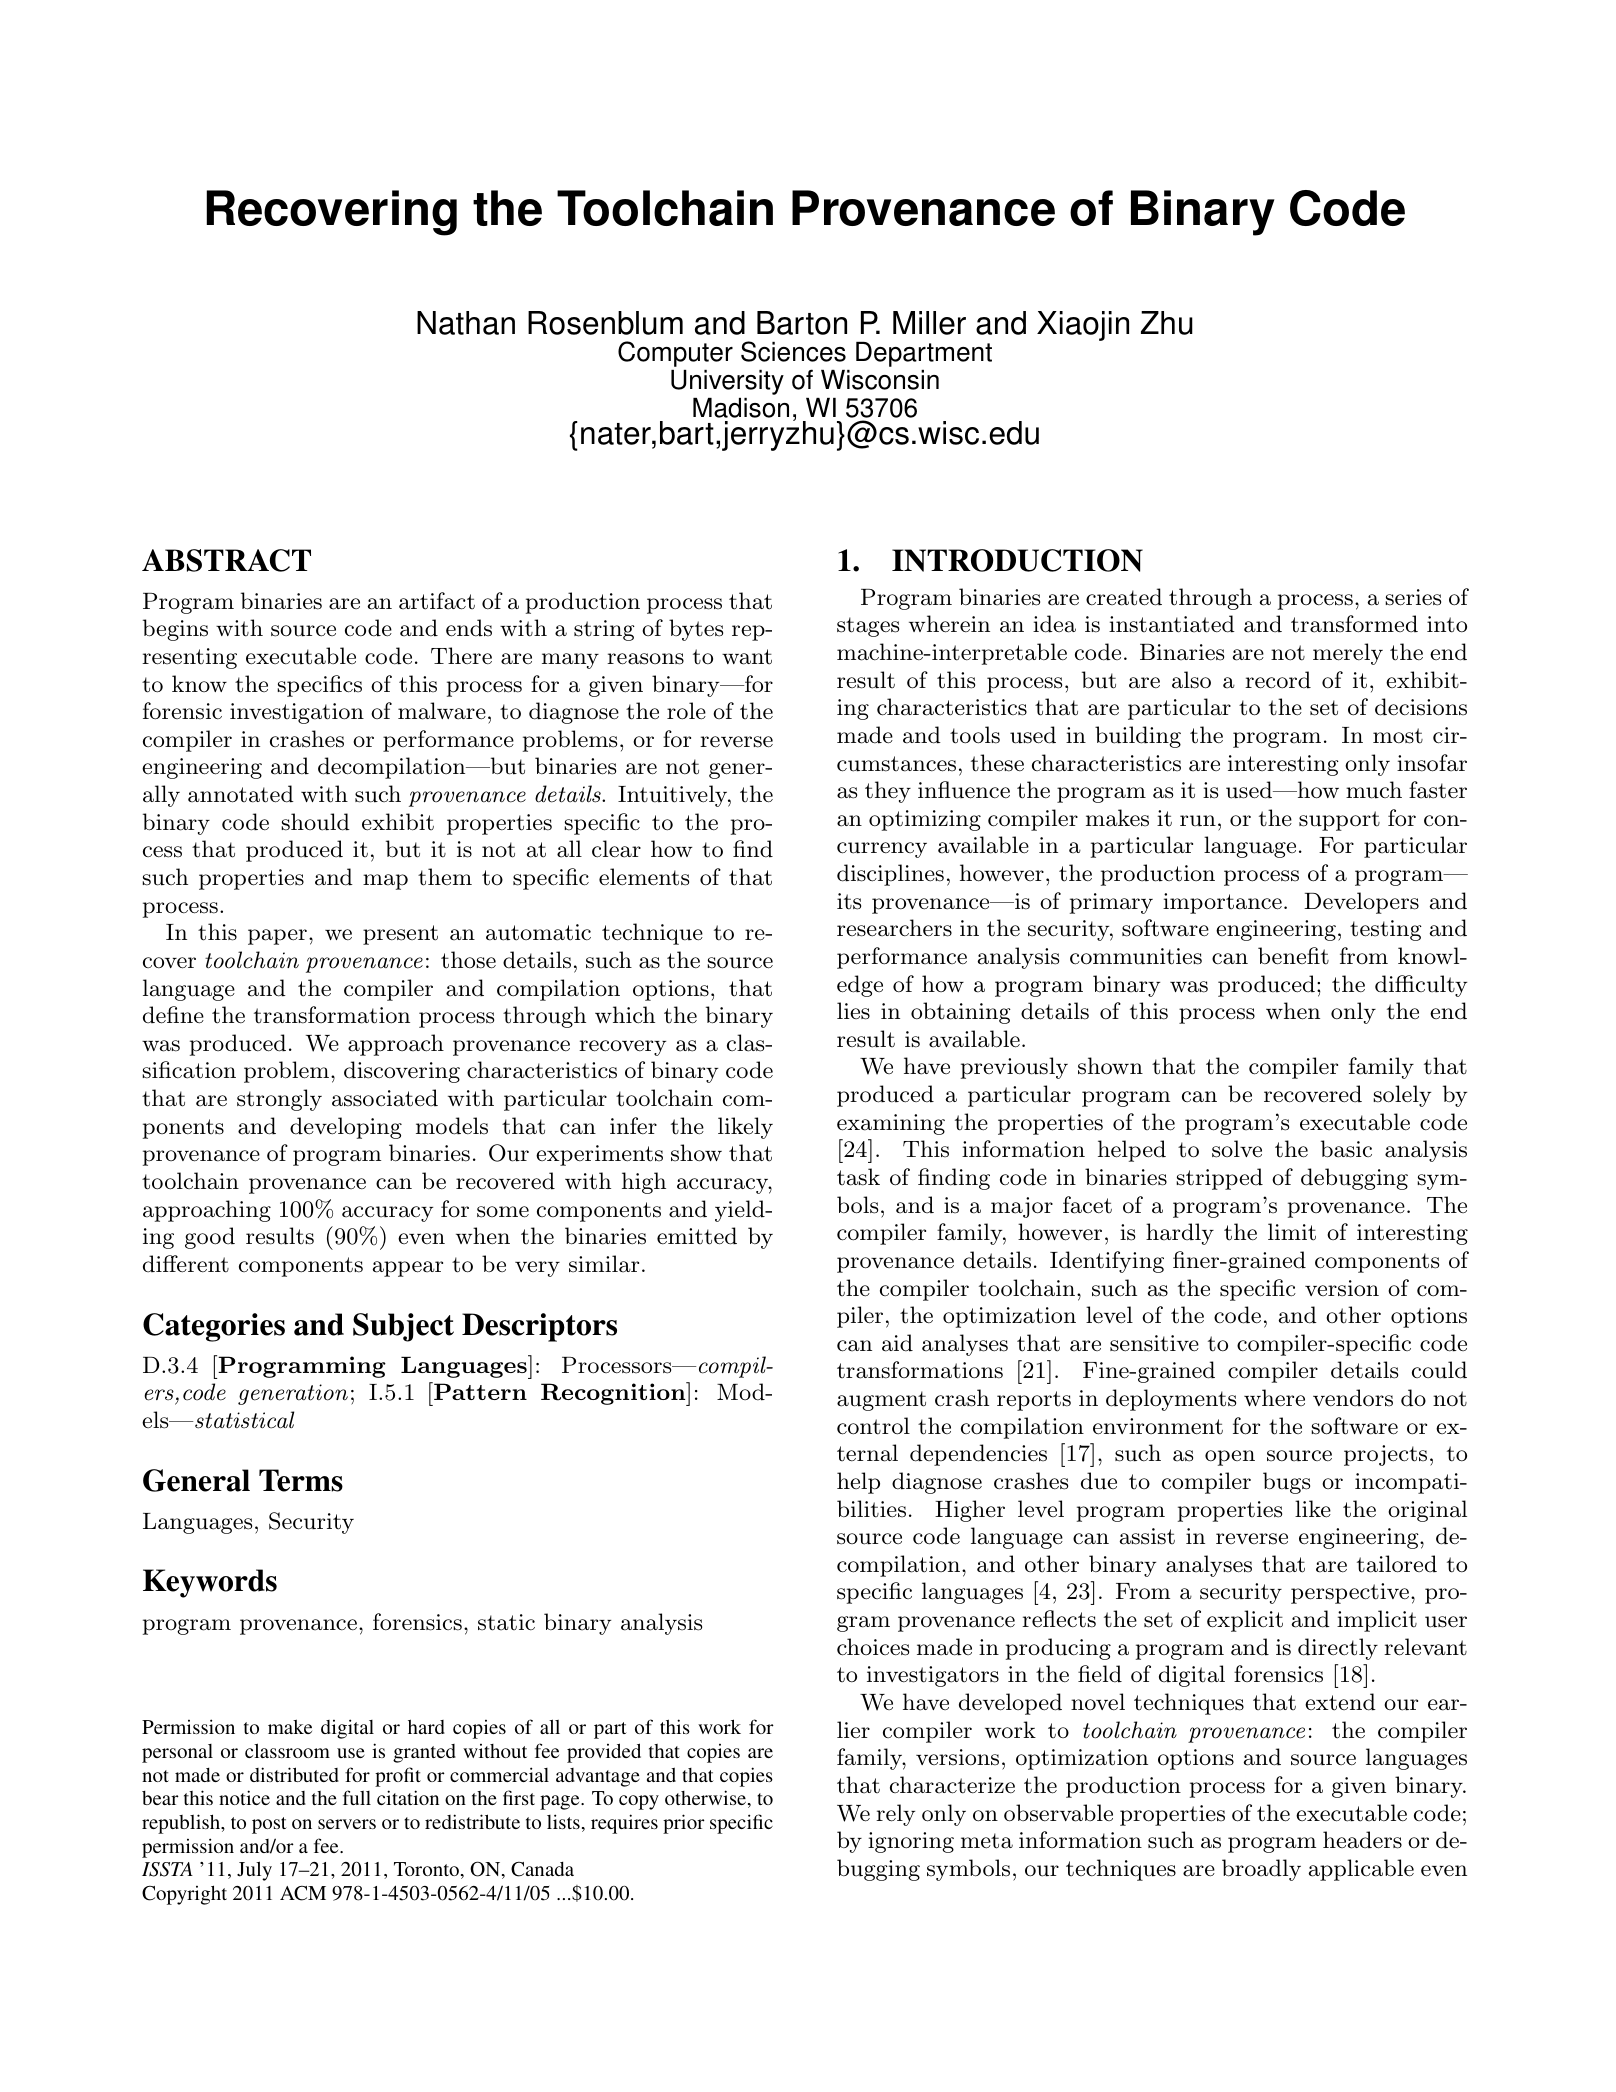 Image resolution: width=1616 pixels, height=2092 pixels. Describe the element at coordinates (297, 713) in the screenshot. I see `investigation` at that location.
